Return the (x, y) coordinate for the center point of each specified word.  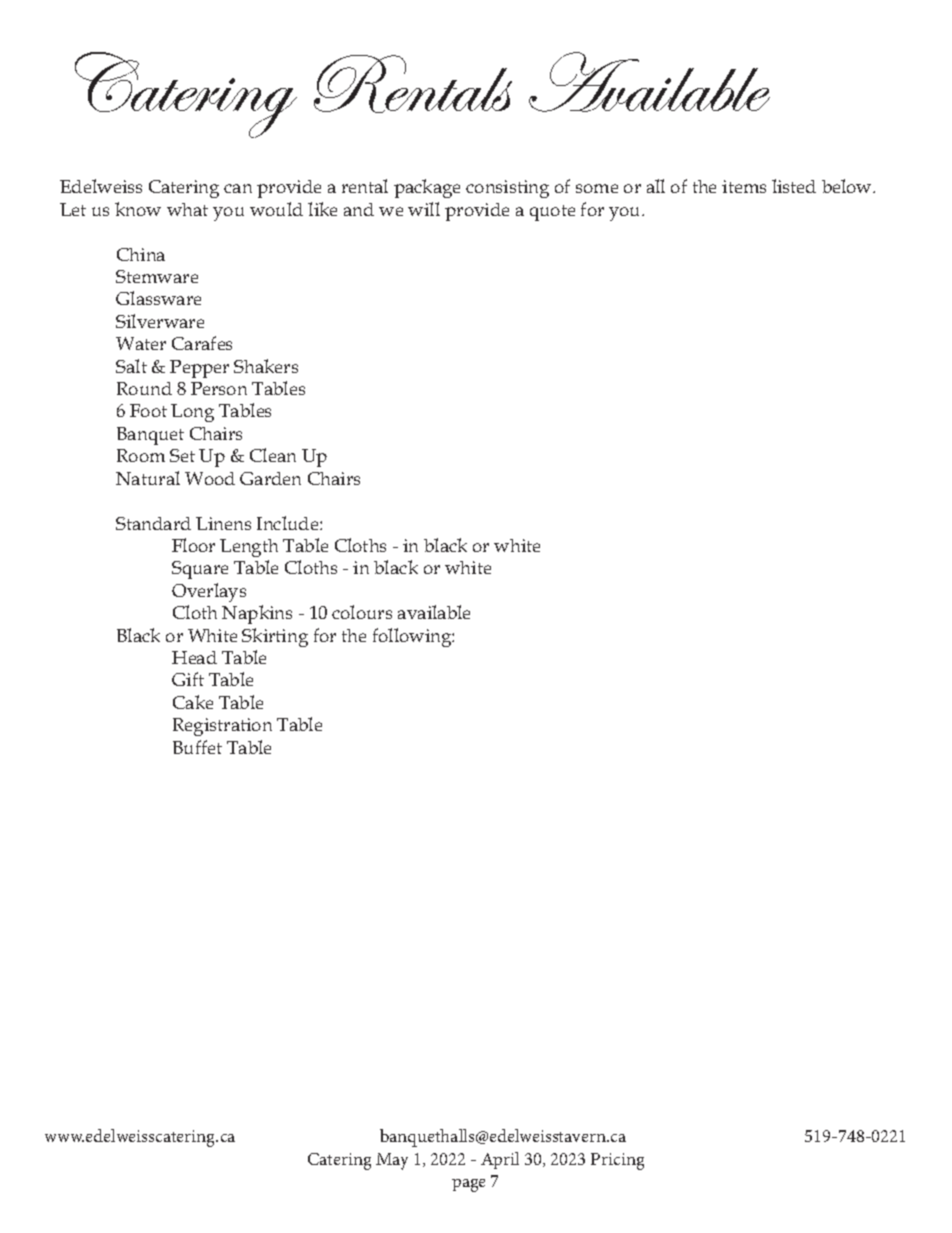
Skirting (275, 637)
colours (362, 612)
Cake (193, 702)
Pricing (617, 1161)
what (187, 209)
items (744, 186)
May (392, 1161)
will (424, 209)
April (500, 1160)
